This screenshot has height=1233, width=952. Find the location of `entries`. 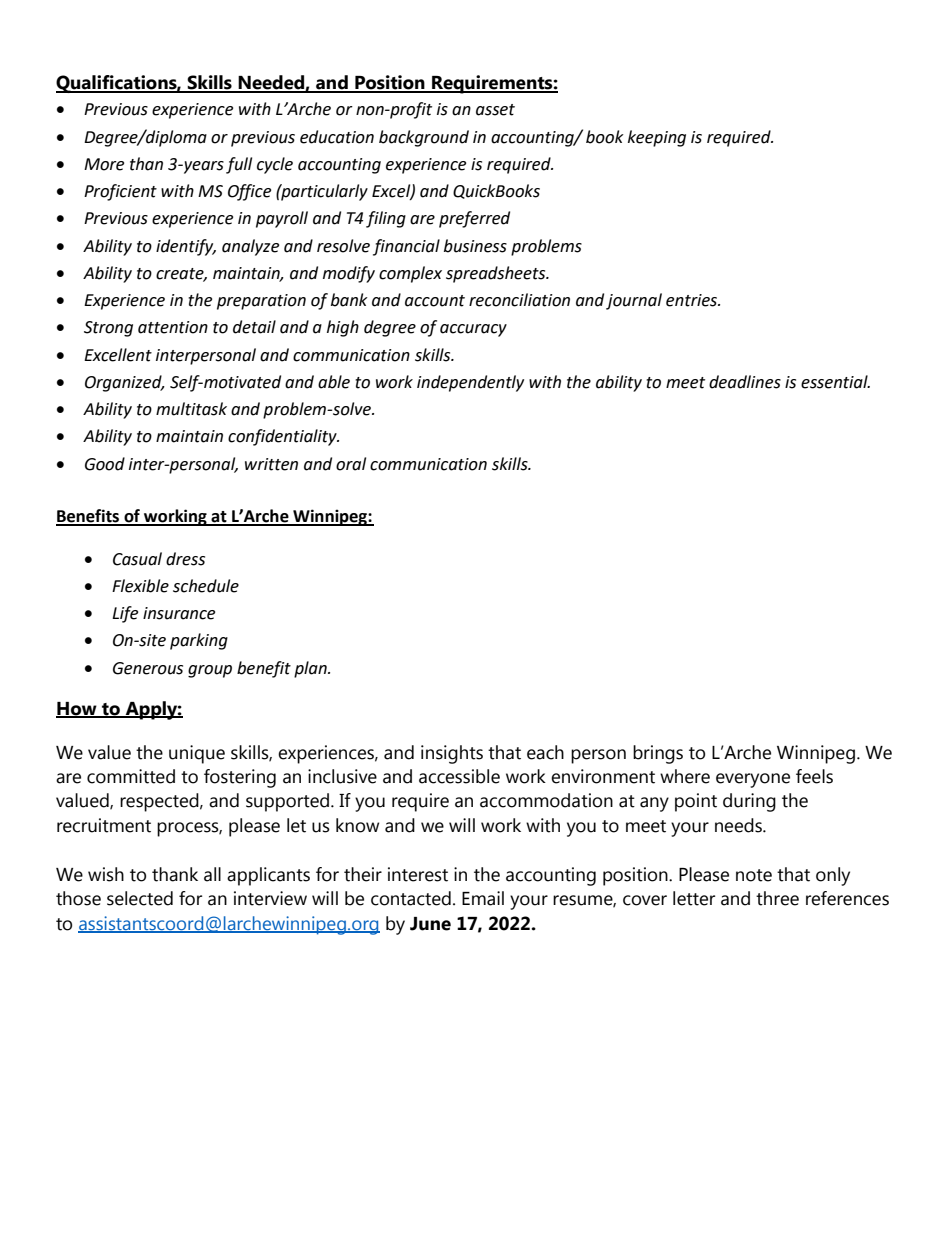

entries is located at coordinates (693, 300).
